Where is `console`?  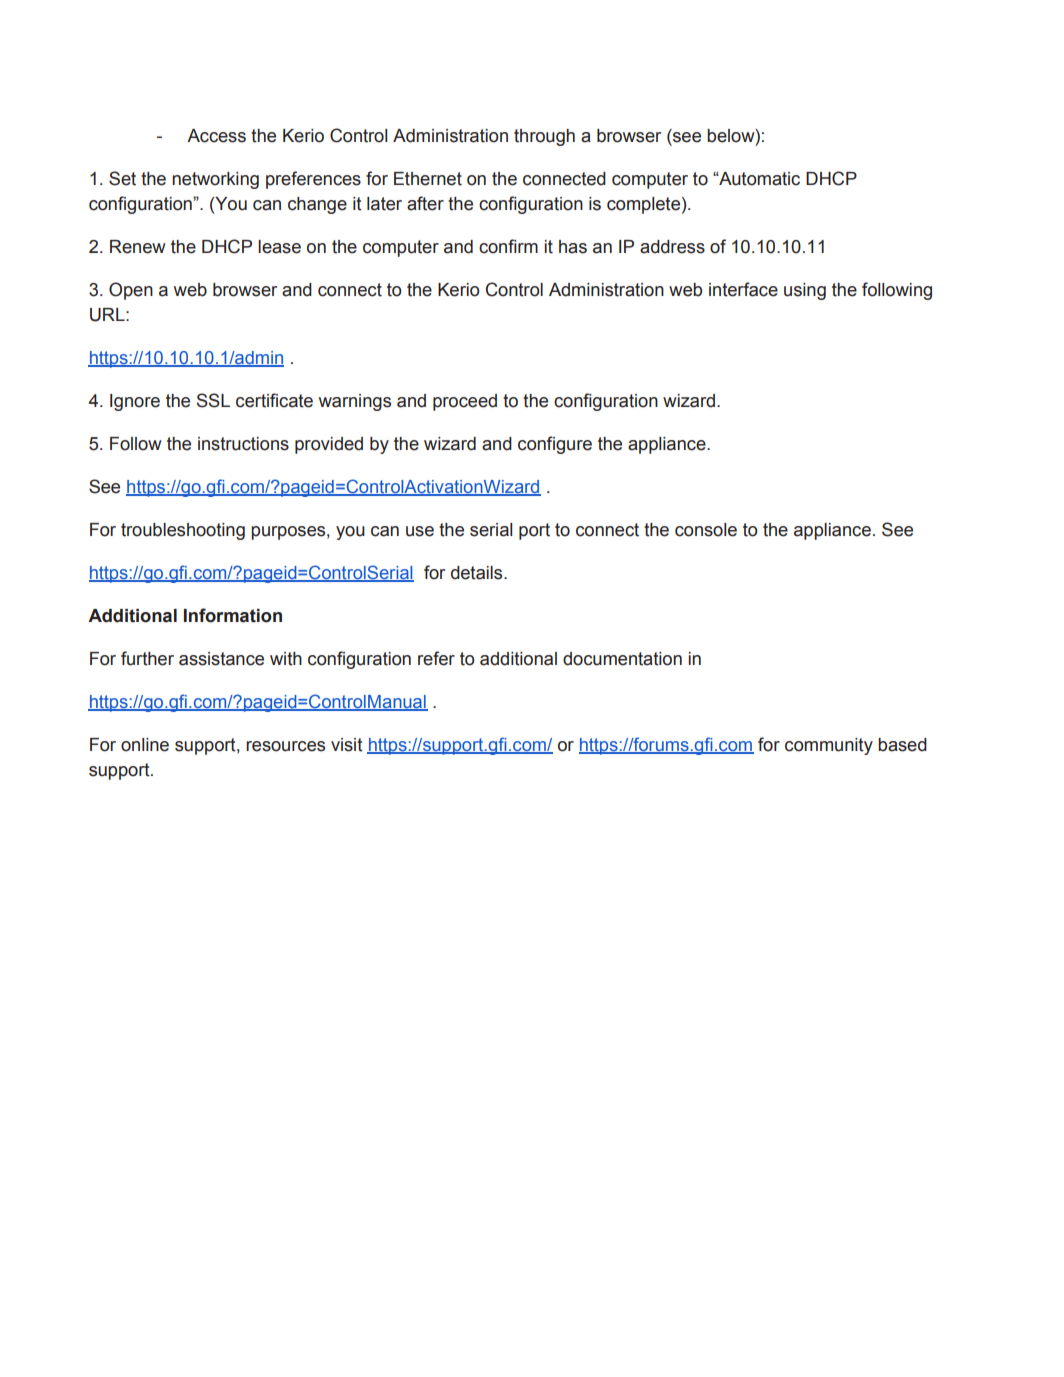
console is located at coordinates (706, 530).
